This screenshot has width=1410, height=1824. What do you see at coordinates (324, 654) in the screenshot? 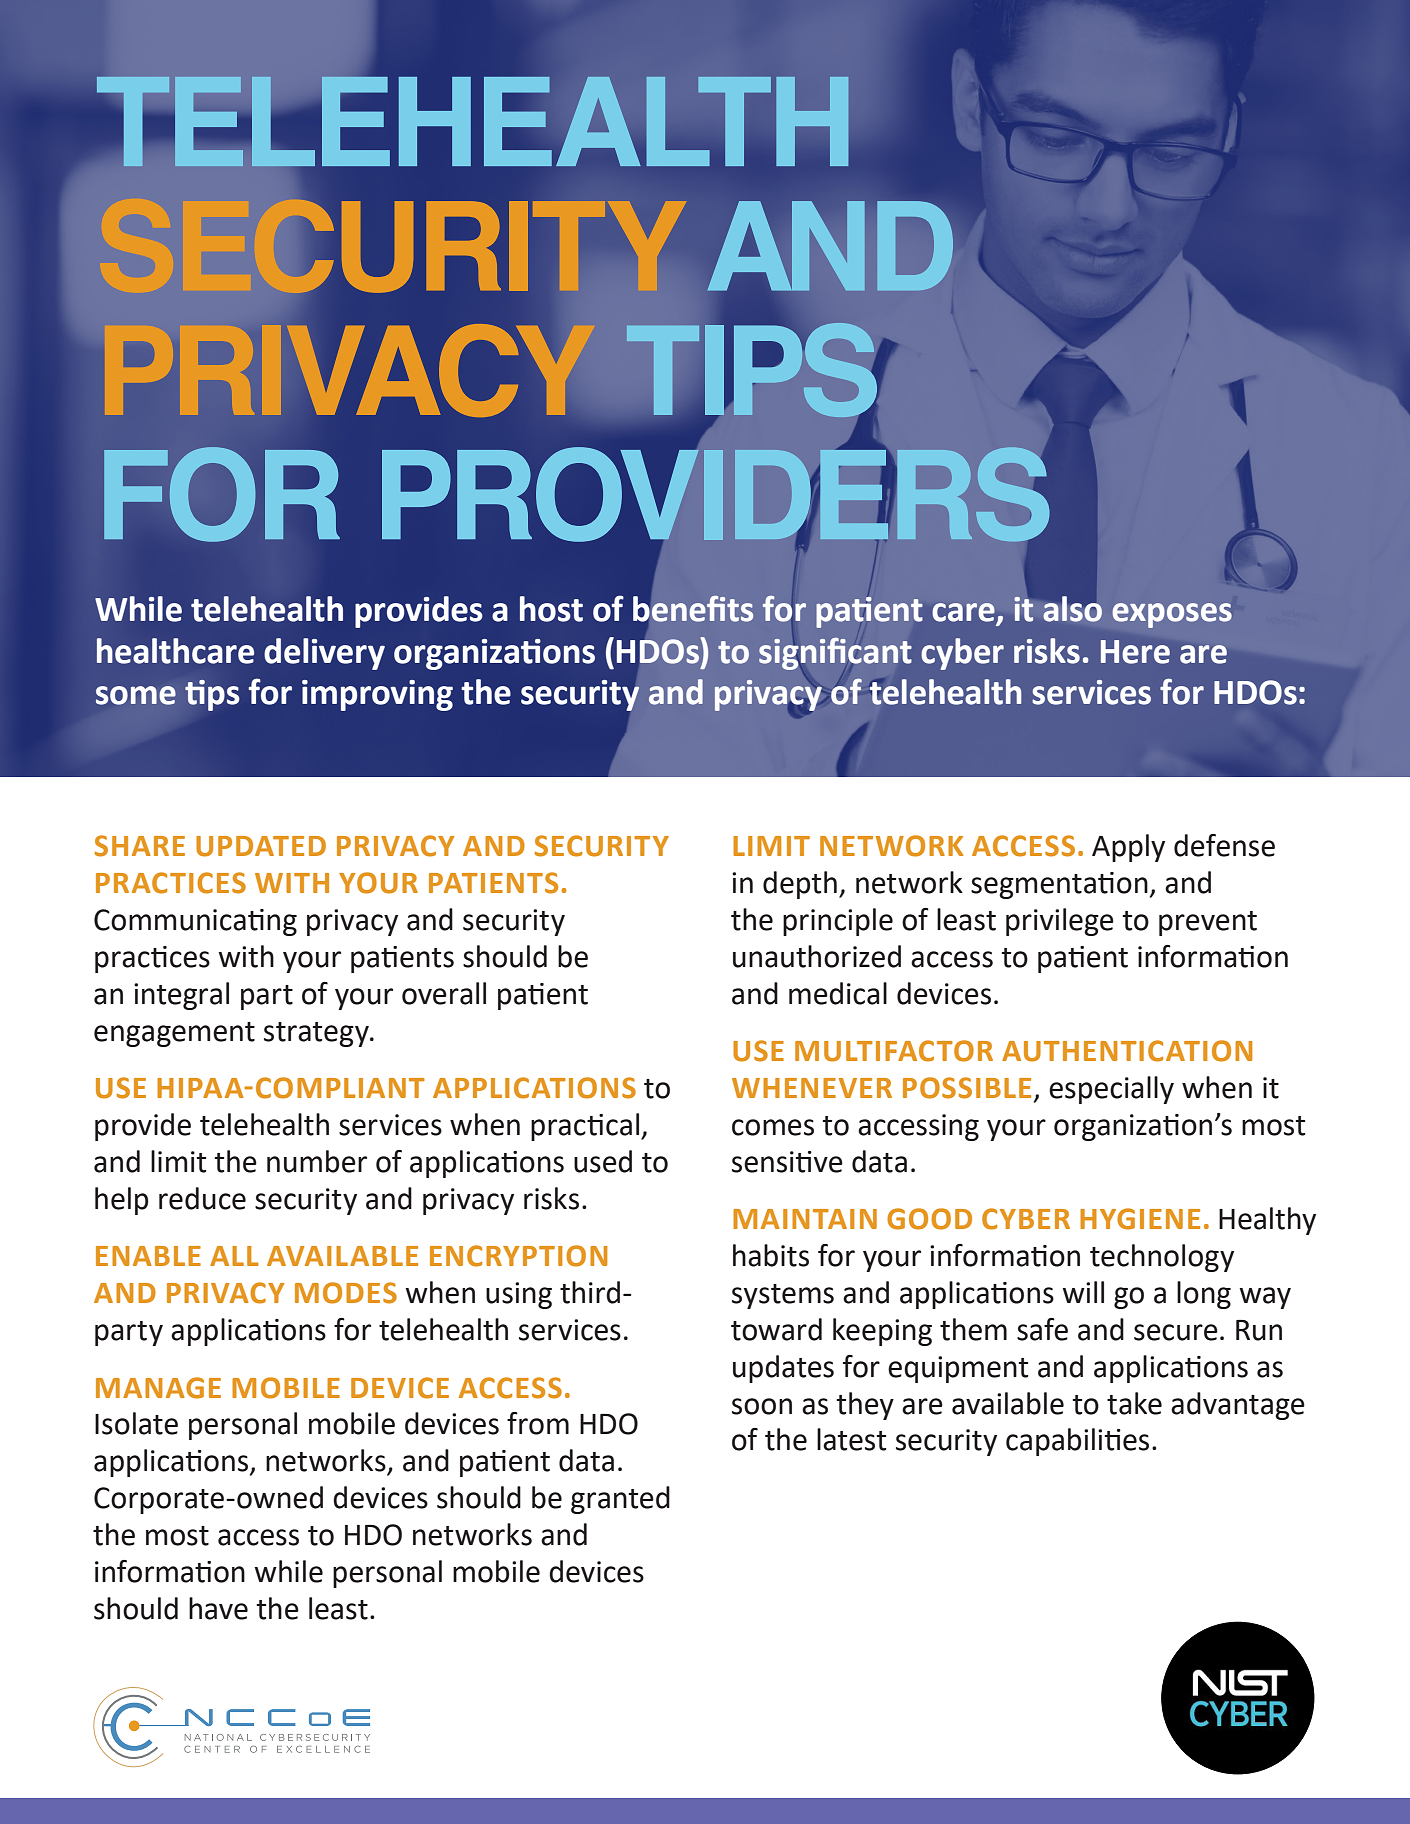
I see `delivery` at bounding box center [324, 654].
